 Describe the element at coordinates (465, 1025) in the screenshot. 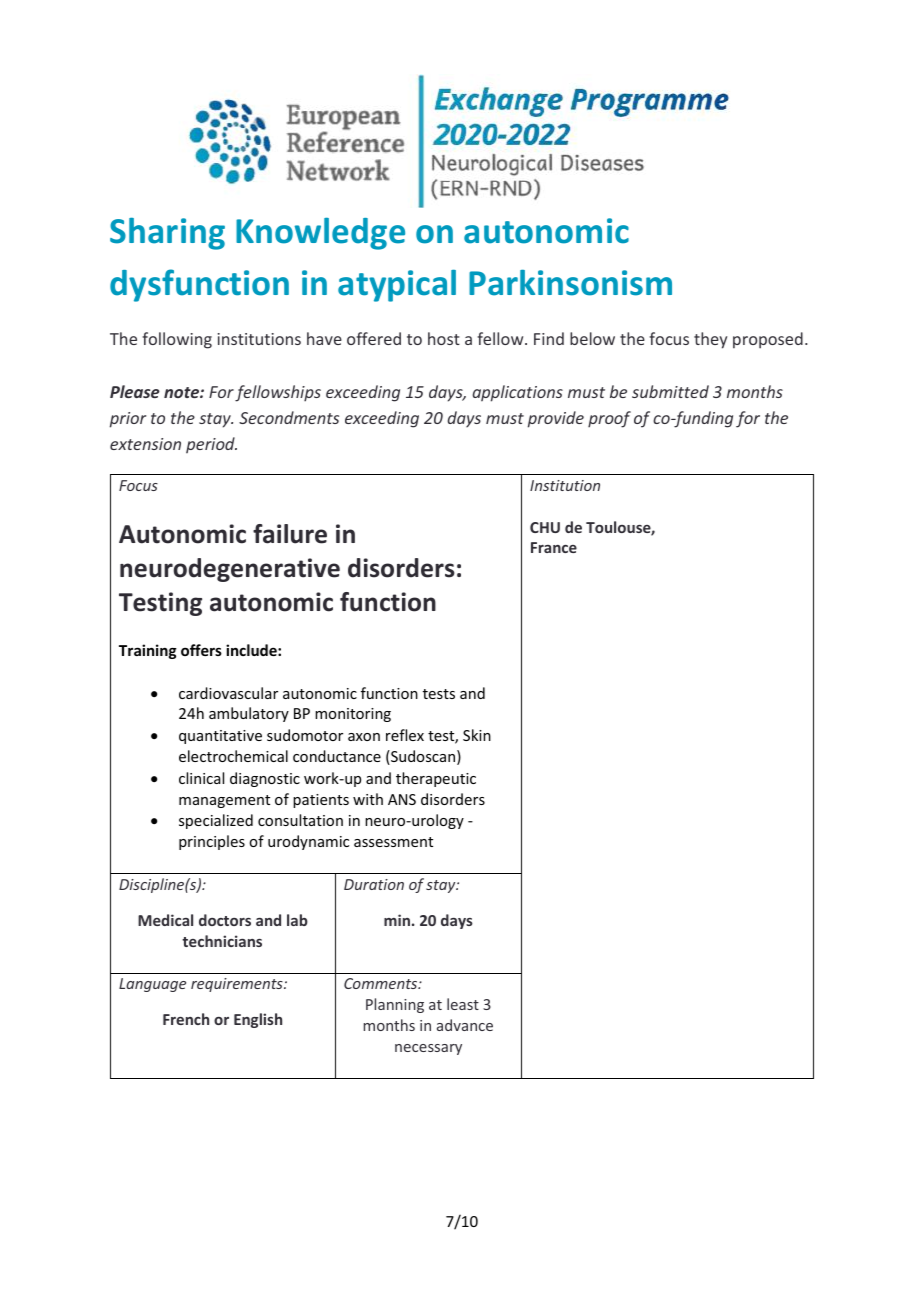

I see `advance` at that location.
